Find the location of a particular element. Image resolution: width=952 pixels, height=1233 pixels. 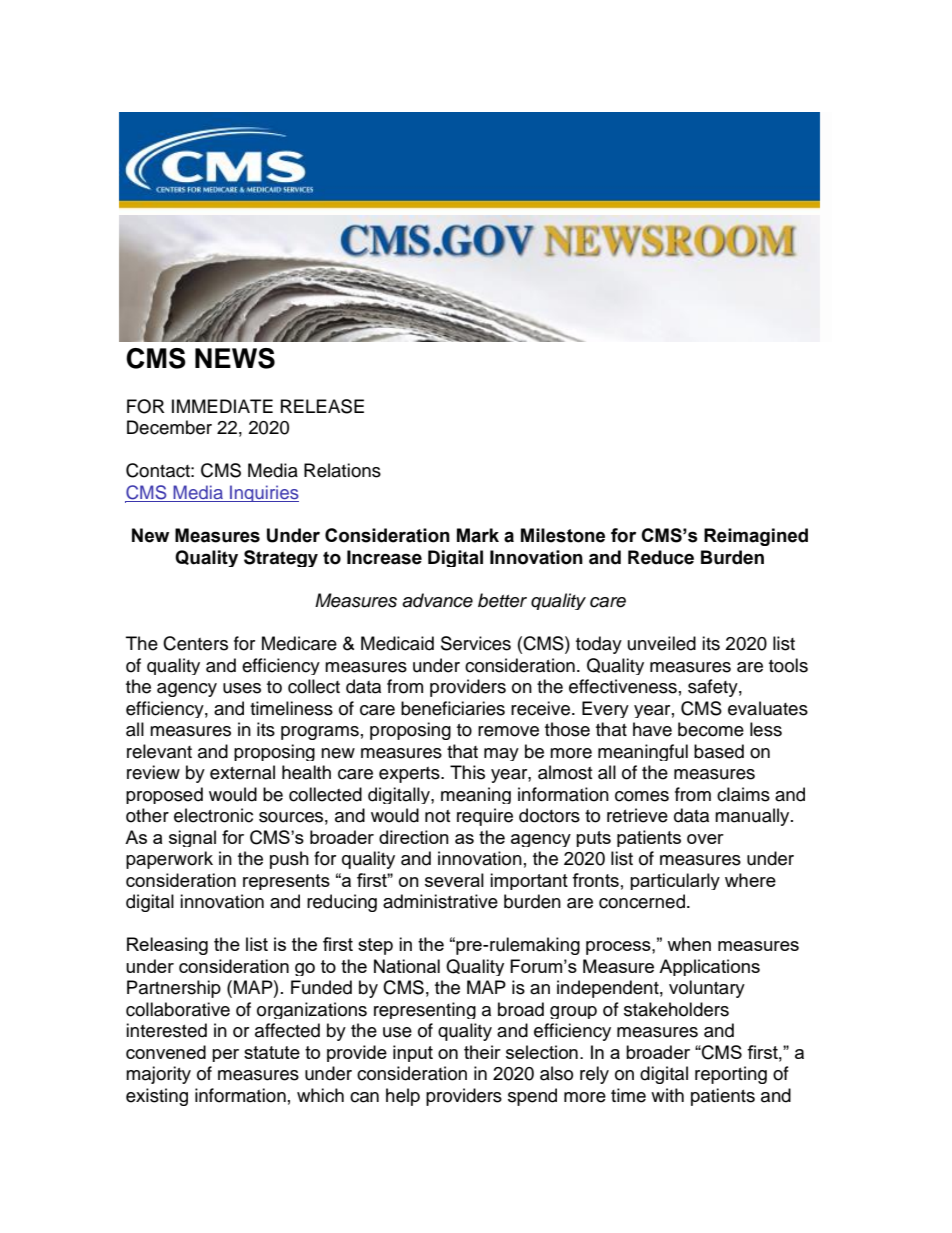

RELEASE is located at coordinates (322, 406).
